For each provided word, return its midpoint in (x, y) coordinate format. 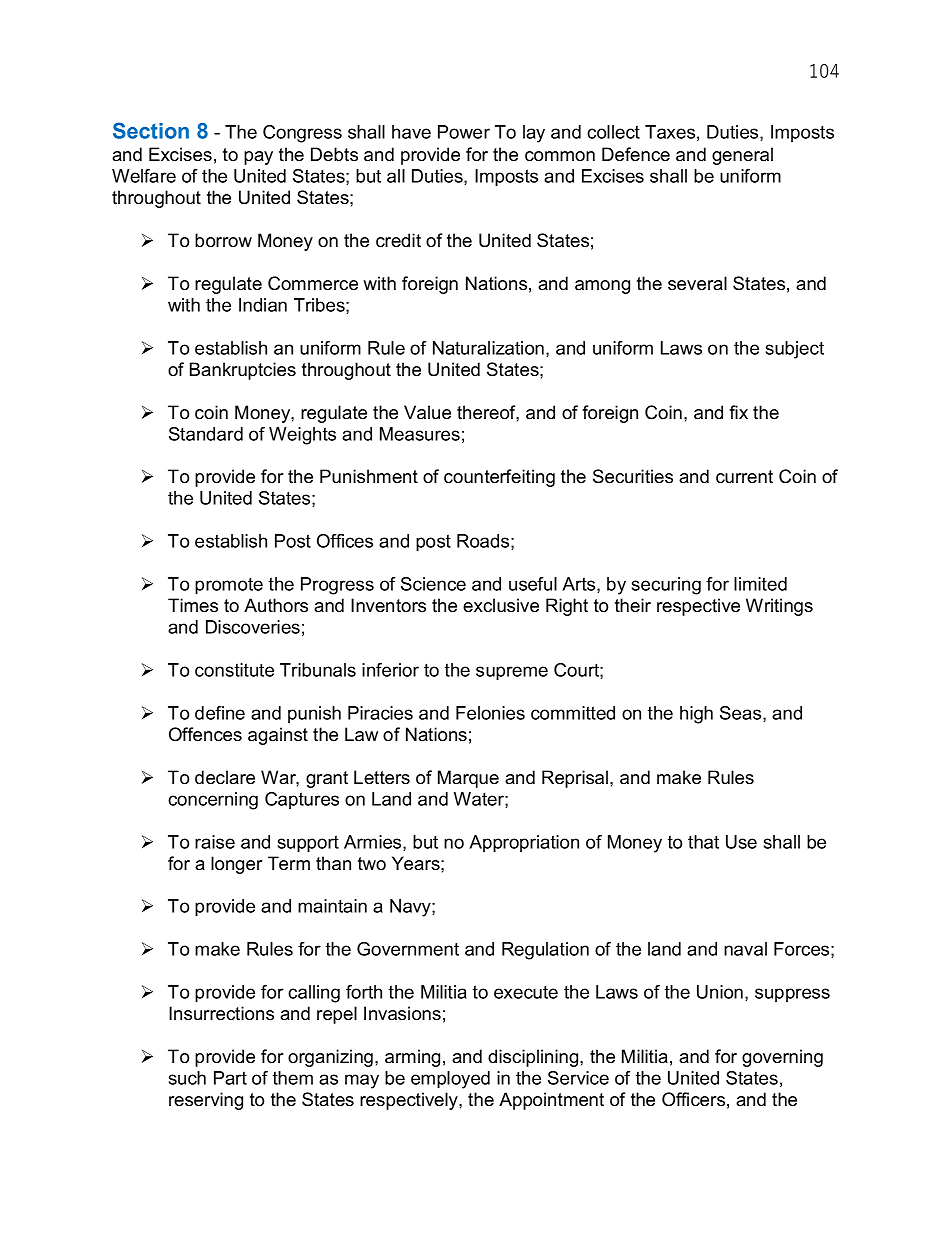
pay (258, 158)
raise (215, 842)
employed (450, 1080)
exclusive (501, 605)
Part (230, 1078)
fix (738, 412)
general (742, 156)
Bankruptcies (243, 371)
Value (427, 412)
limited (760, 584)
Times (193, 605)
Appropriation (524, 844)
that (703, 842)
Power (464, 132)
